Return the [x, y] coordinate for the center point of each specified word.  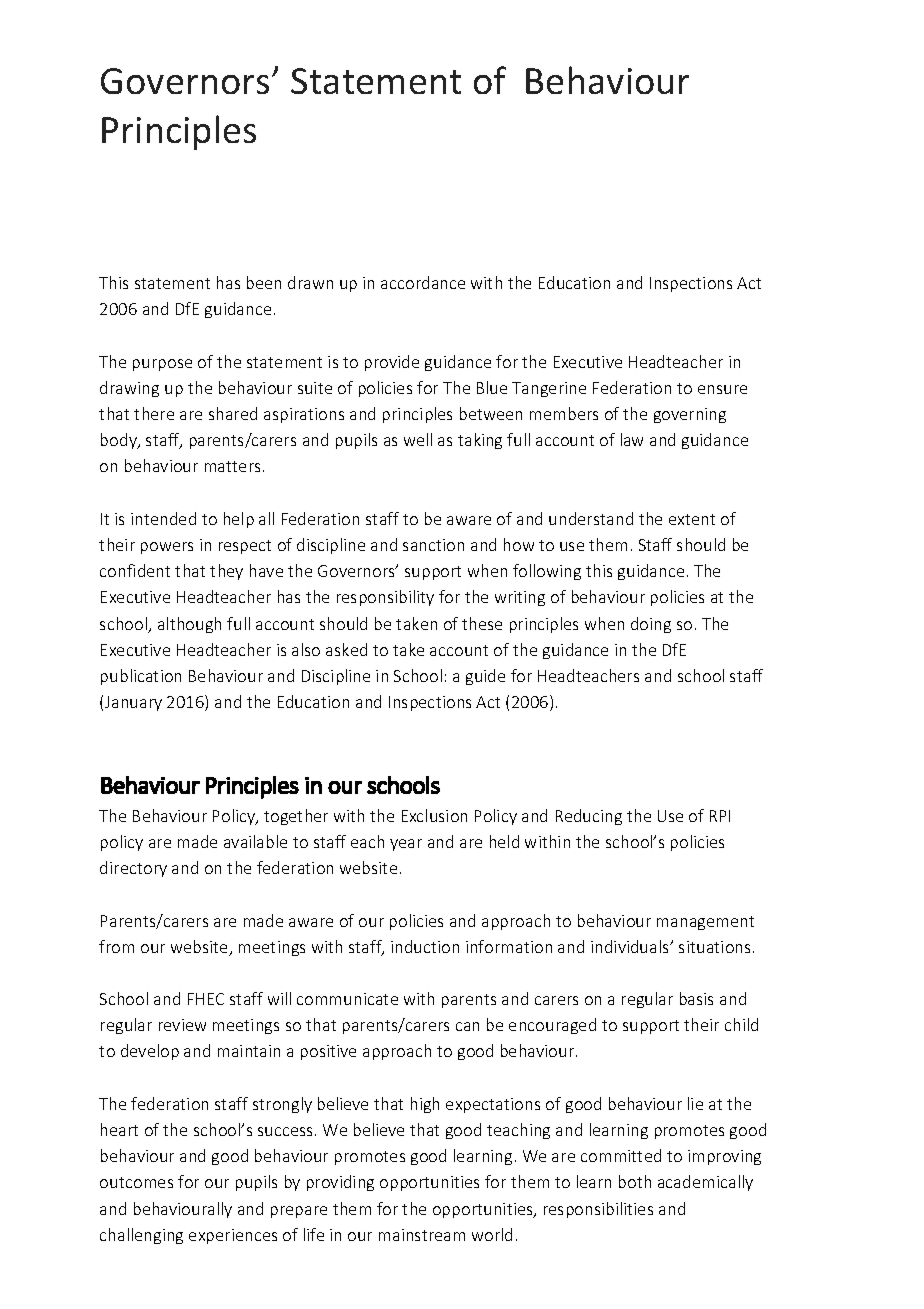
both [635, 1181]
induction [425, 946]
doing [651, 625]
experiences [233, 1236]
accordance [423, 282]
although [189, 625]
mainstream [422, 1235]
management [705, 923]
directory [133, 869]
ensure [722, 389]
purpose [162, 365]
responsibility [385, 598]
